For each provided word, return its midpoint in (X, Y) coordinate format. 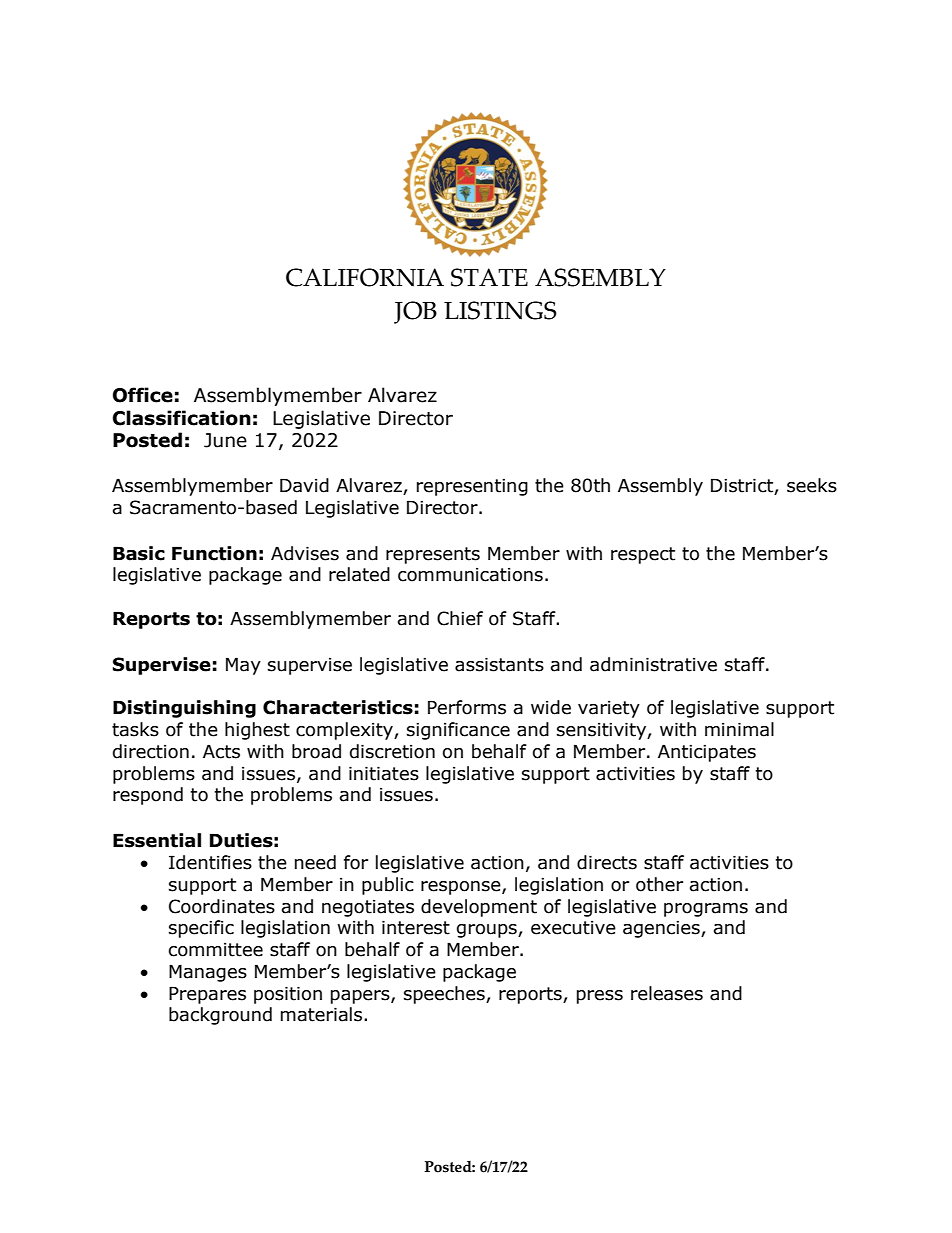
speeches (445, 995)
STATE (489, 277)
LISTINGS (500, 310)
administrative (653, 664)
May (243, 666)
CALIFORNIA (365, 277)
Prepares (207, 995)
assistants (499, 664)
